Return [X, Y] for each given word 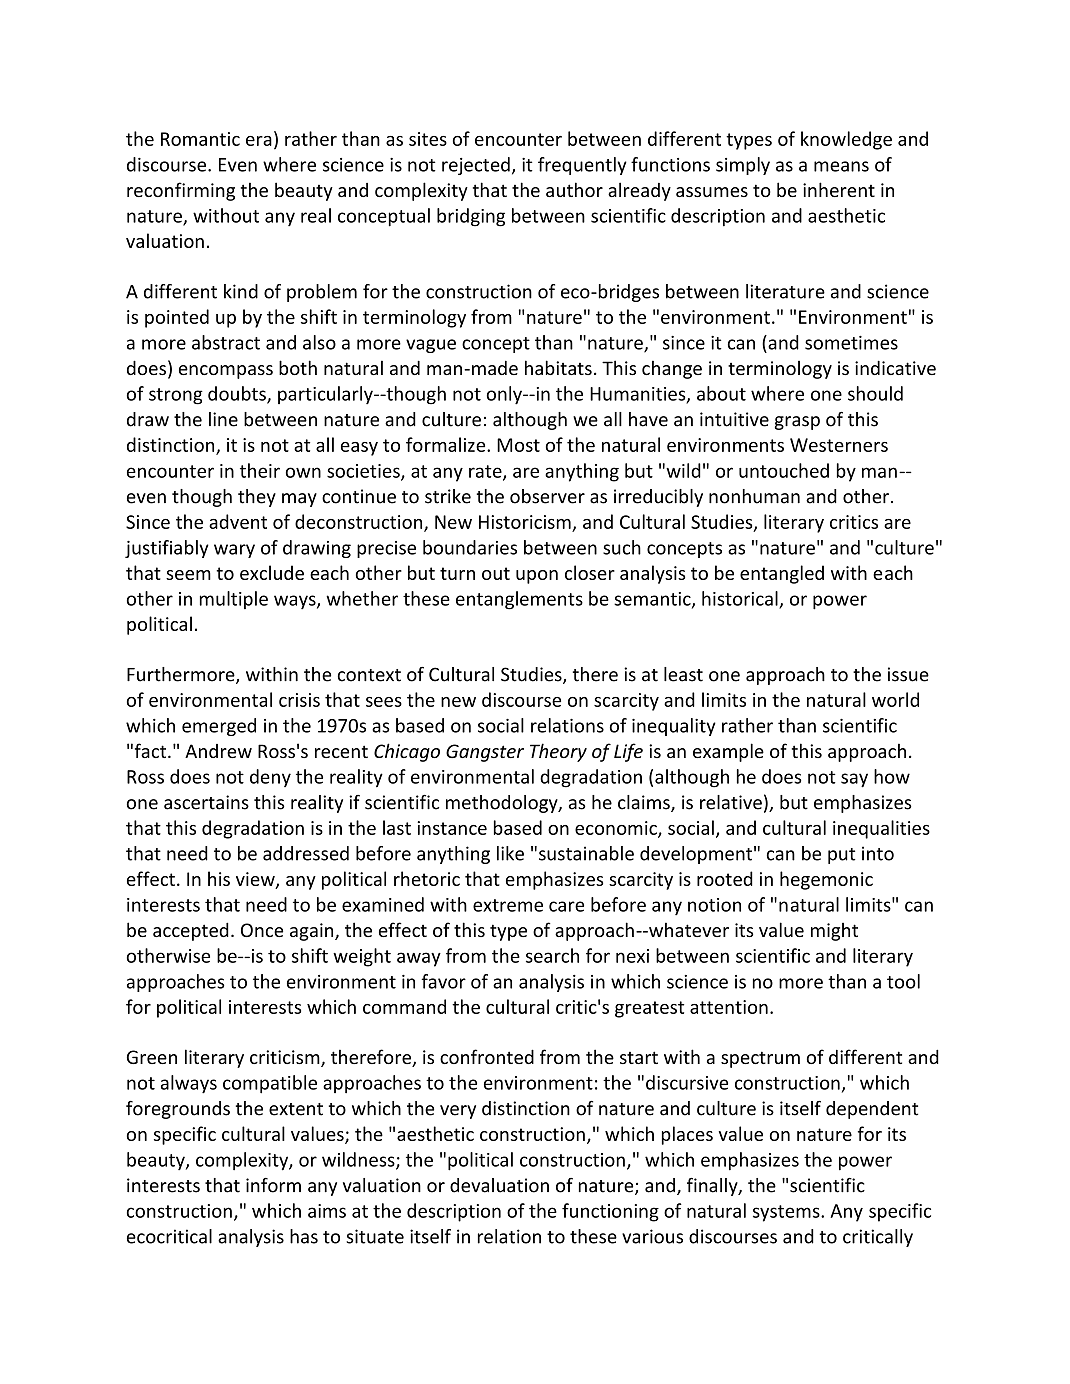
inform [273, 1185]
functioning [610, 1212]
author [574, 189]
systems [787, 1213]
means [841, 166]
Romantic [200, 139]
